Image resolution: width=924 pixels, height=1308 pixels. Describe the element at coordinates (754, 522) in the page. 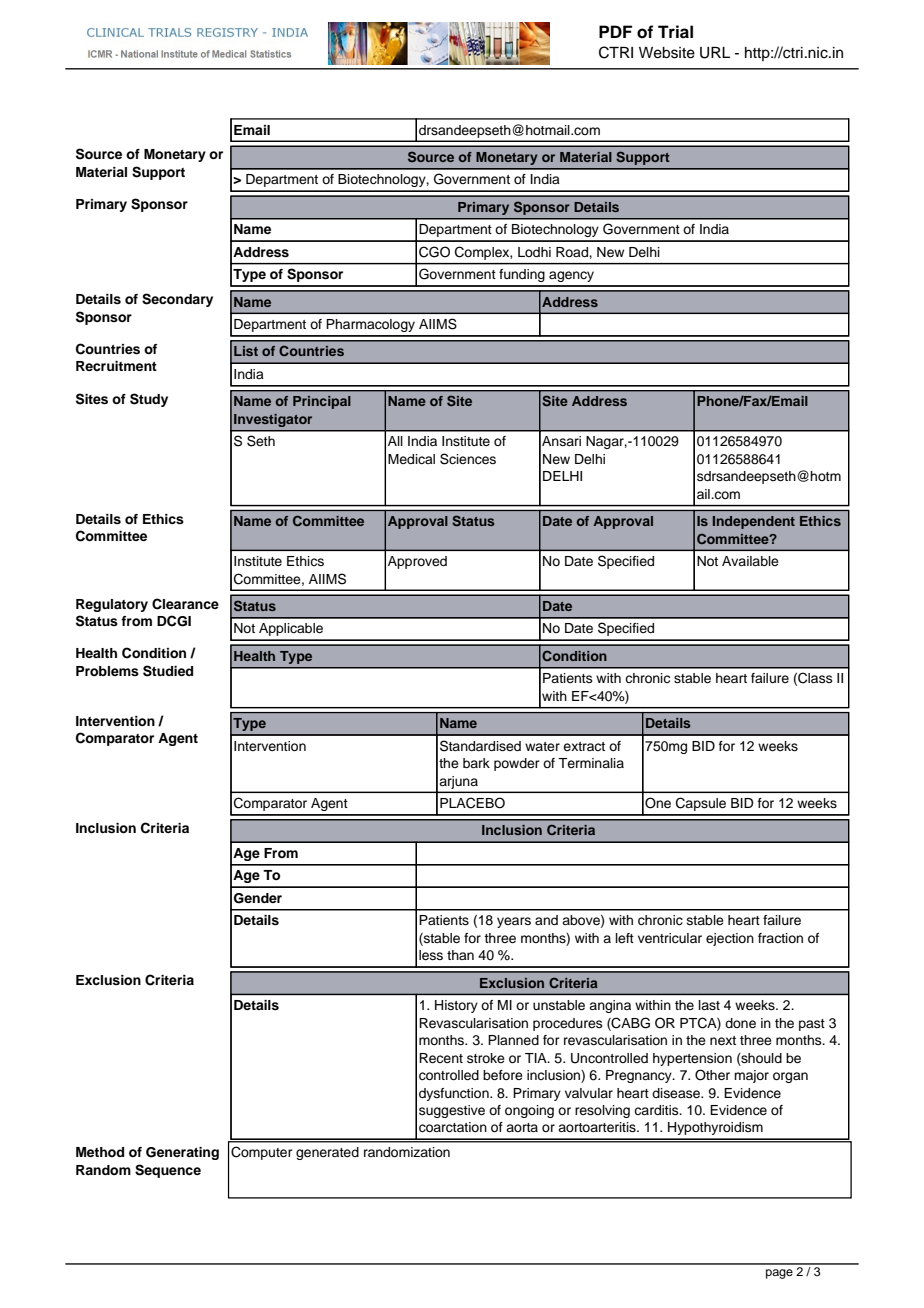

I see `Independent` at that location.
